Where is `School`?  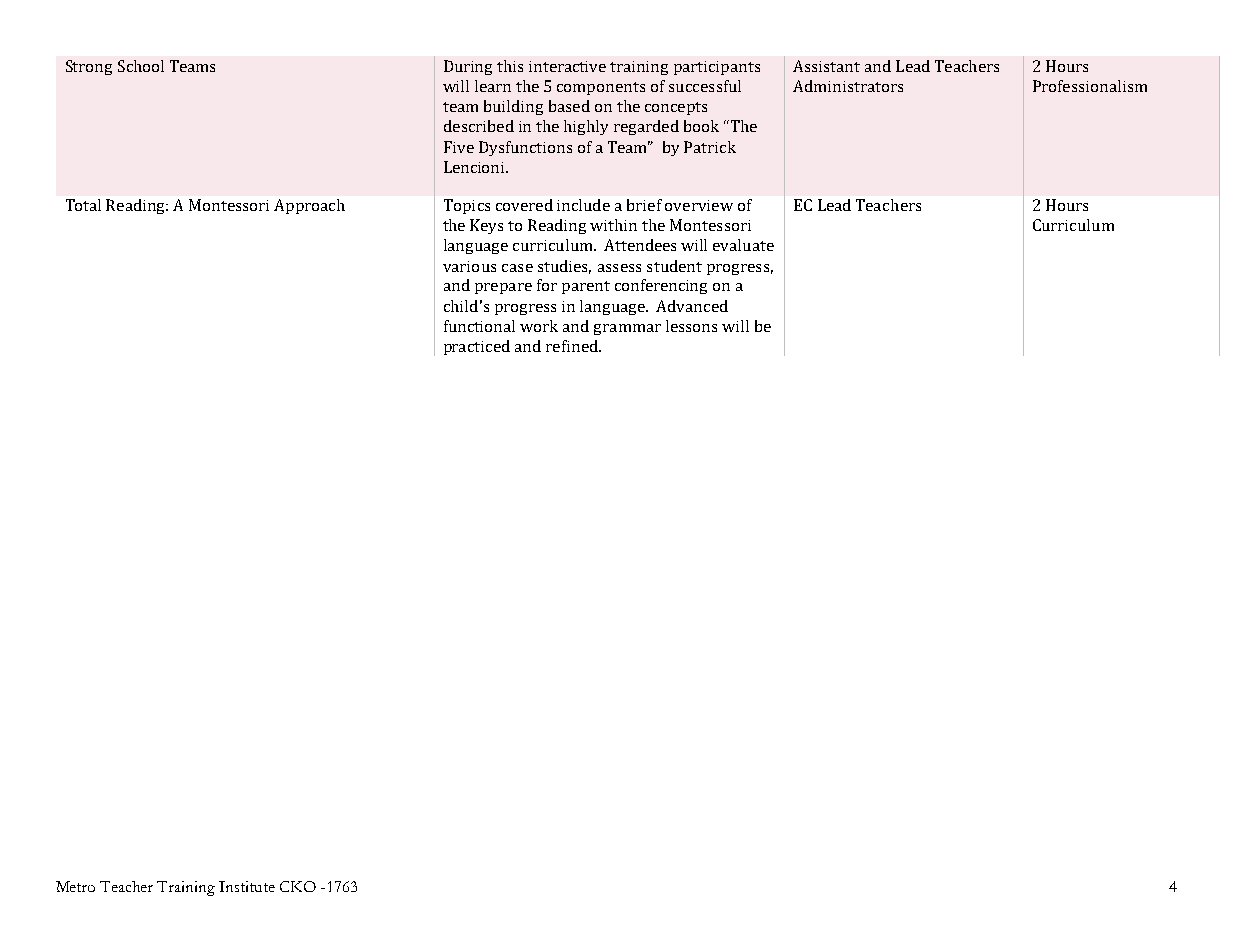
School is located at coordinates (141, 66).
